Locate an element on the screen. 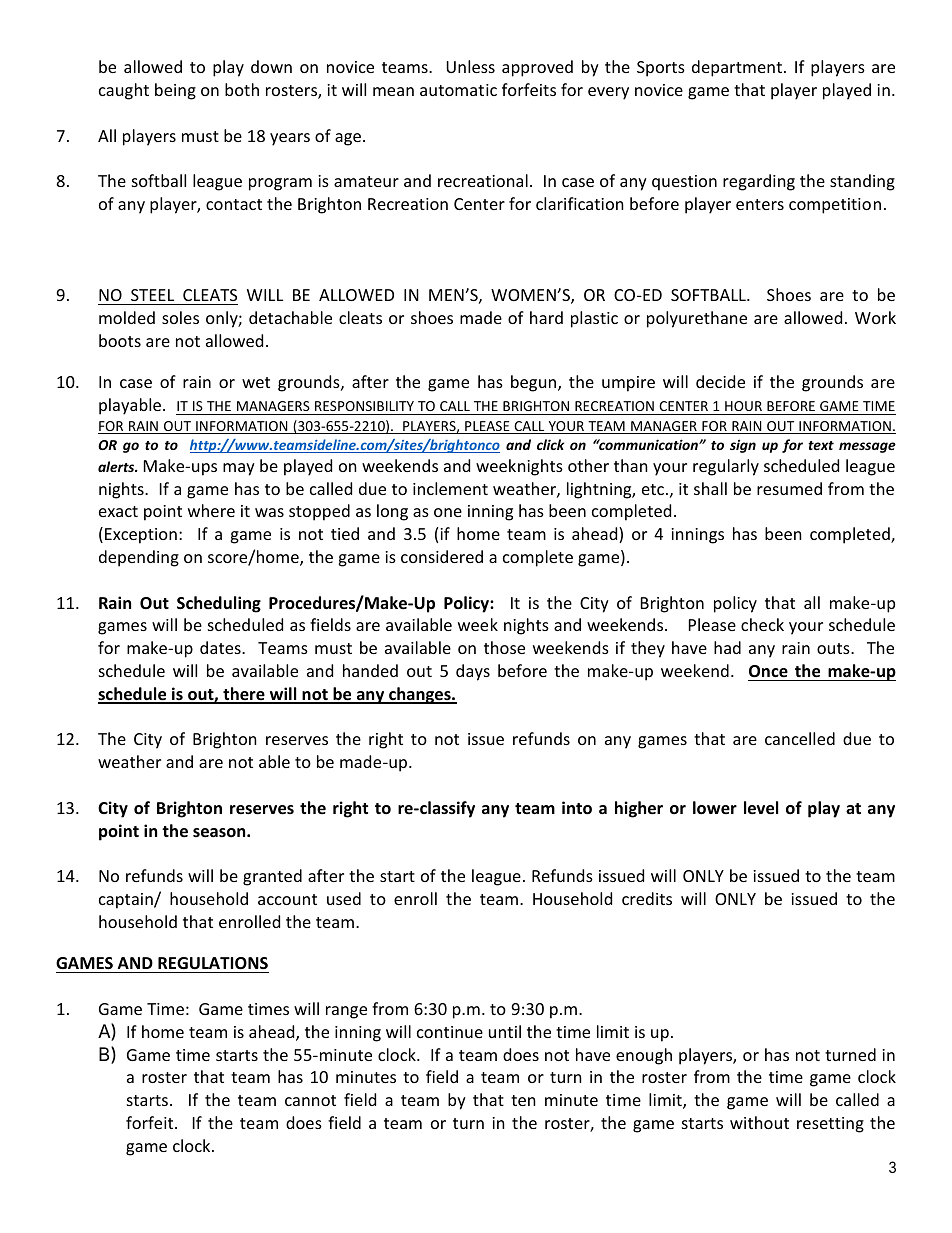  automatic is located at coordinates (458, 90).
